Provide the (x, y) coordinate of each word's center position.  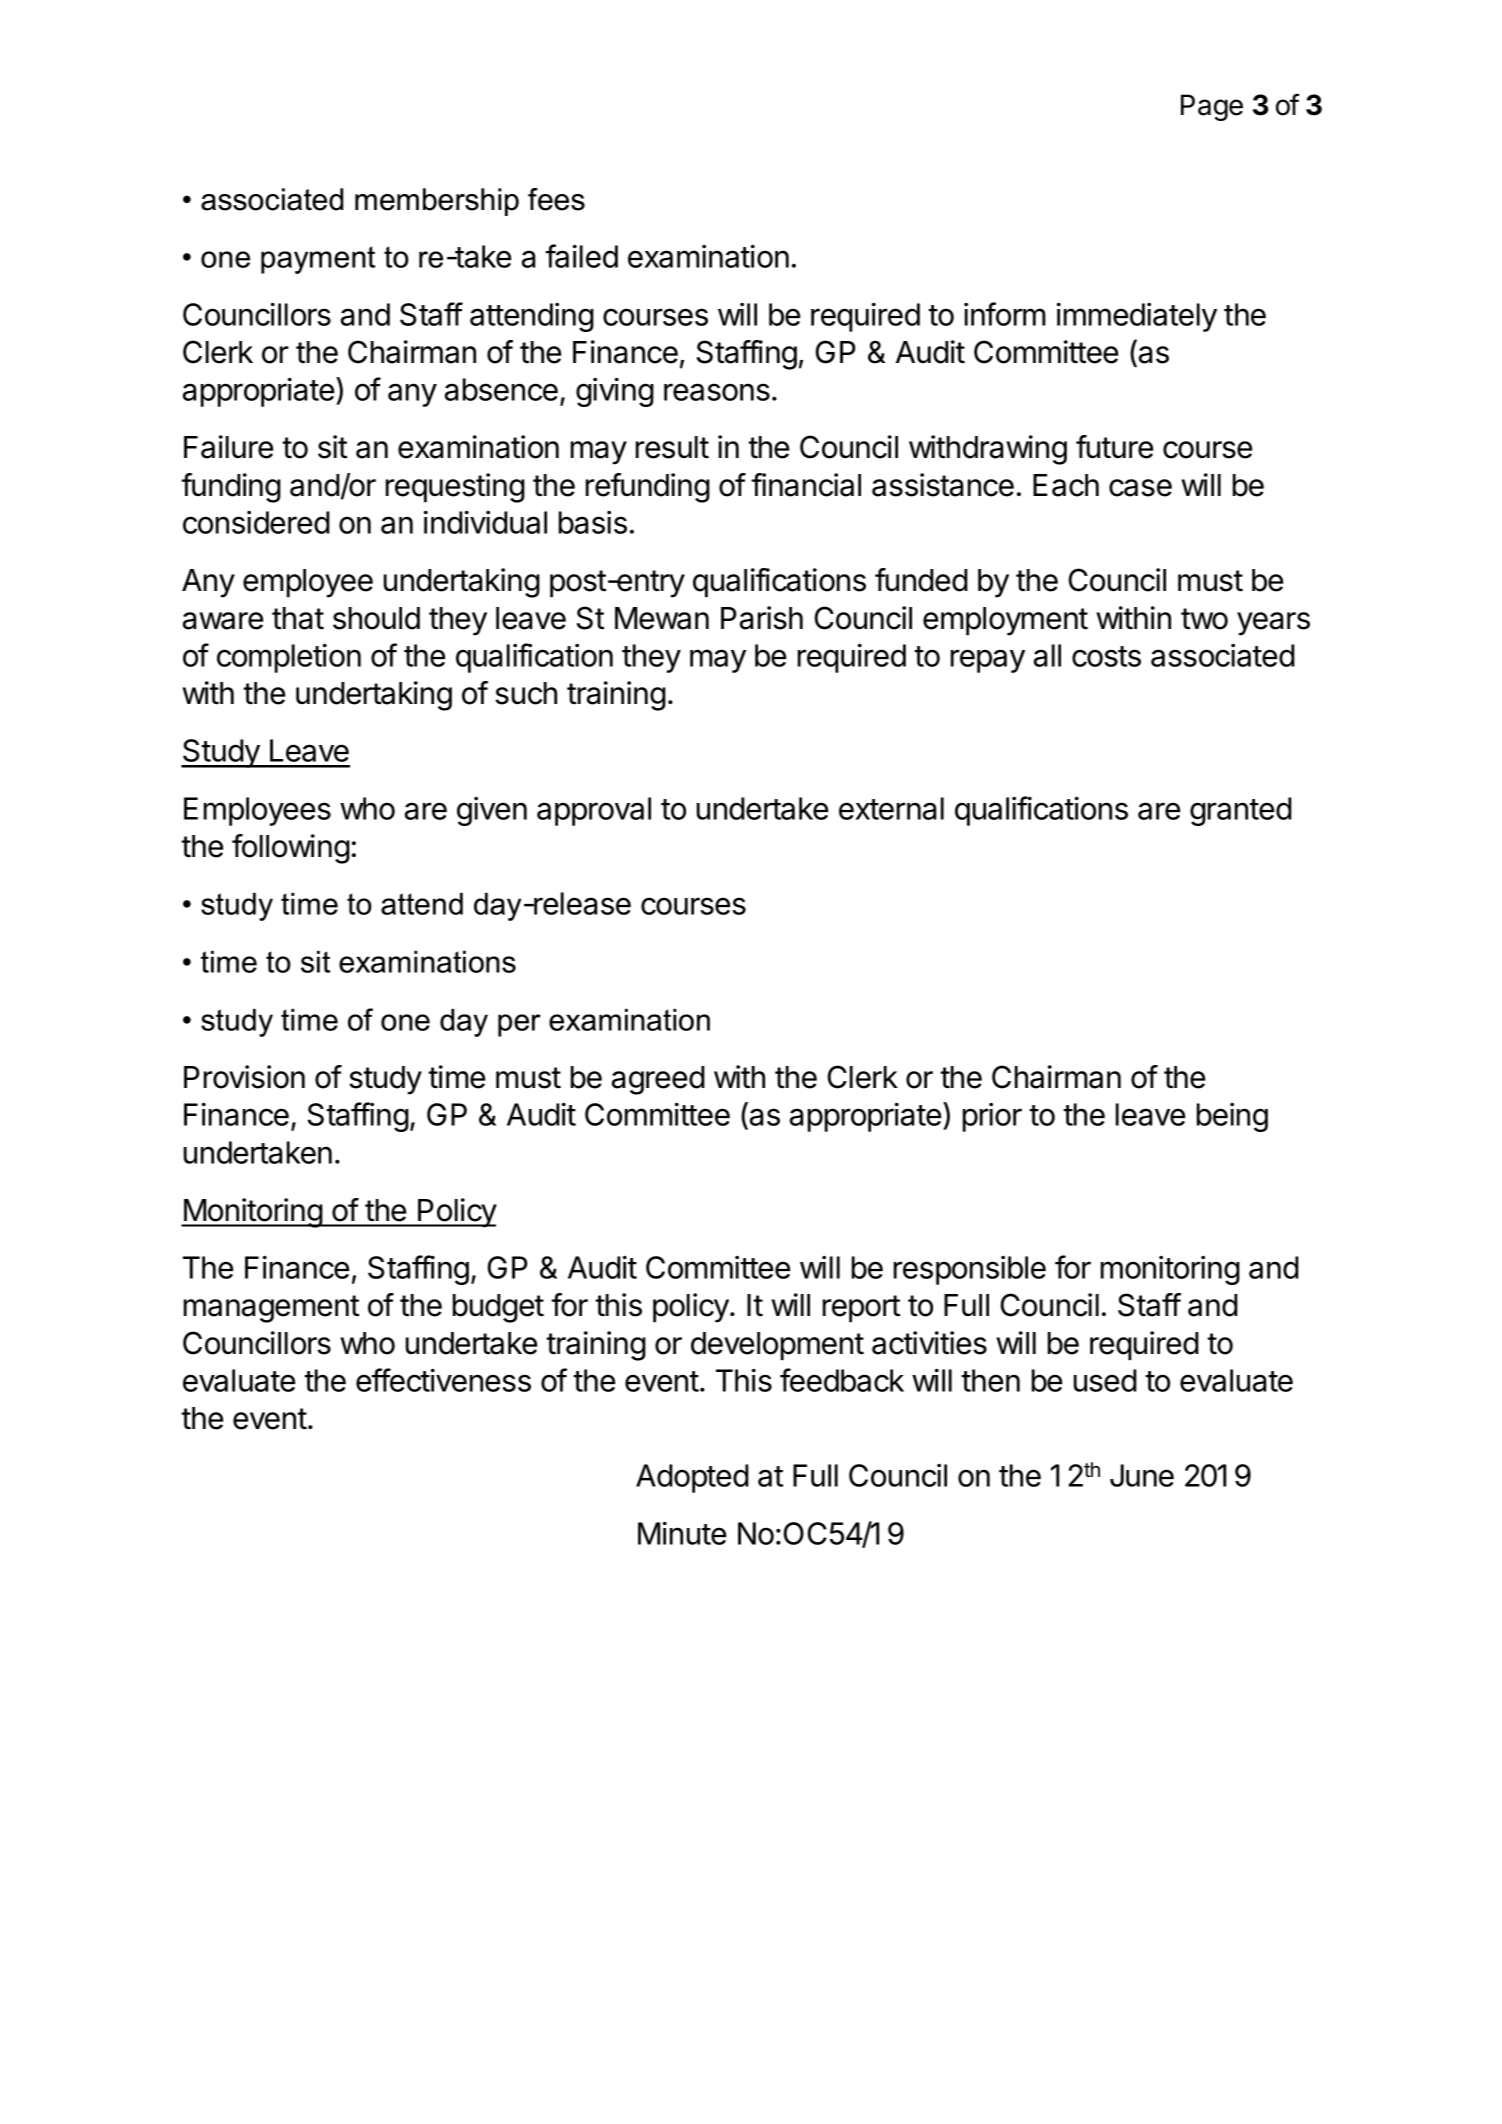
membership (437, 202)
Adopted (692, 1478)
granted (1241, 811)
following (291, 849)
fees (556, 199)
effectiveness (443, 1380)
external (891, 808)
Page (1212, 107)
